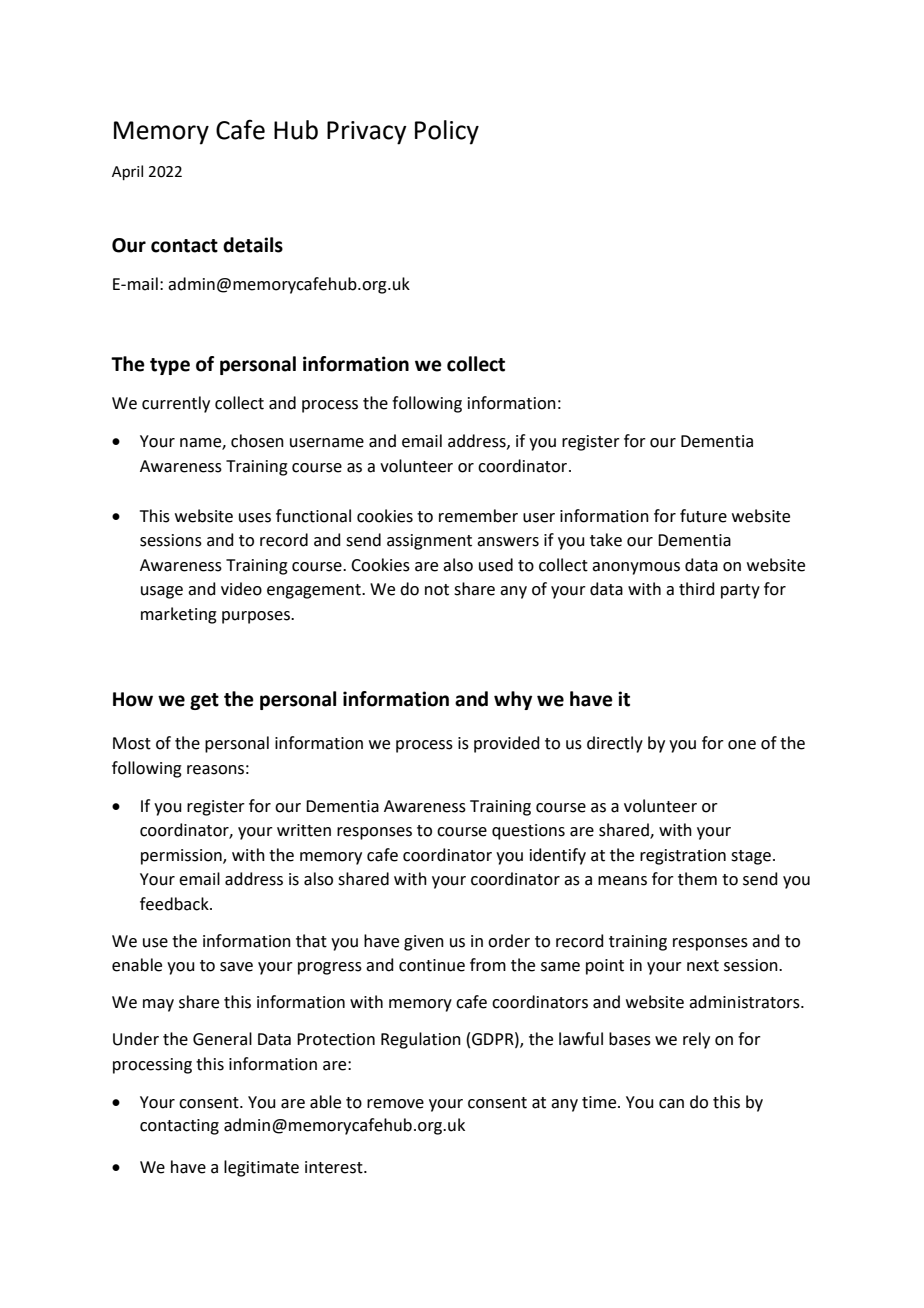  What do you see at coordinates (261, 1168) in the page?
I see `legitimate` at bounding box center [261, 1168].
